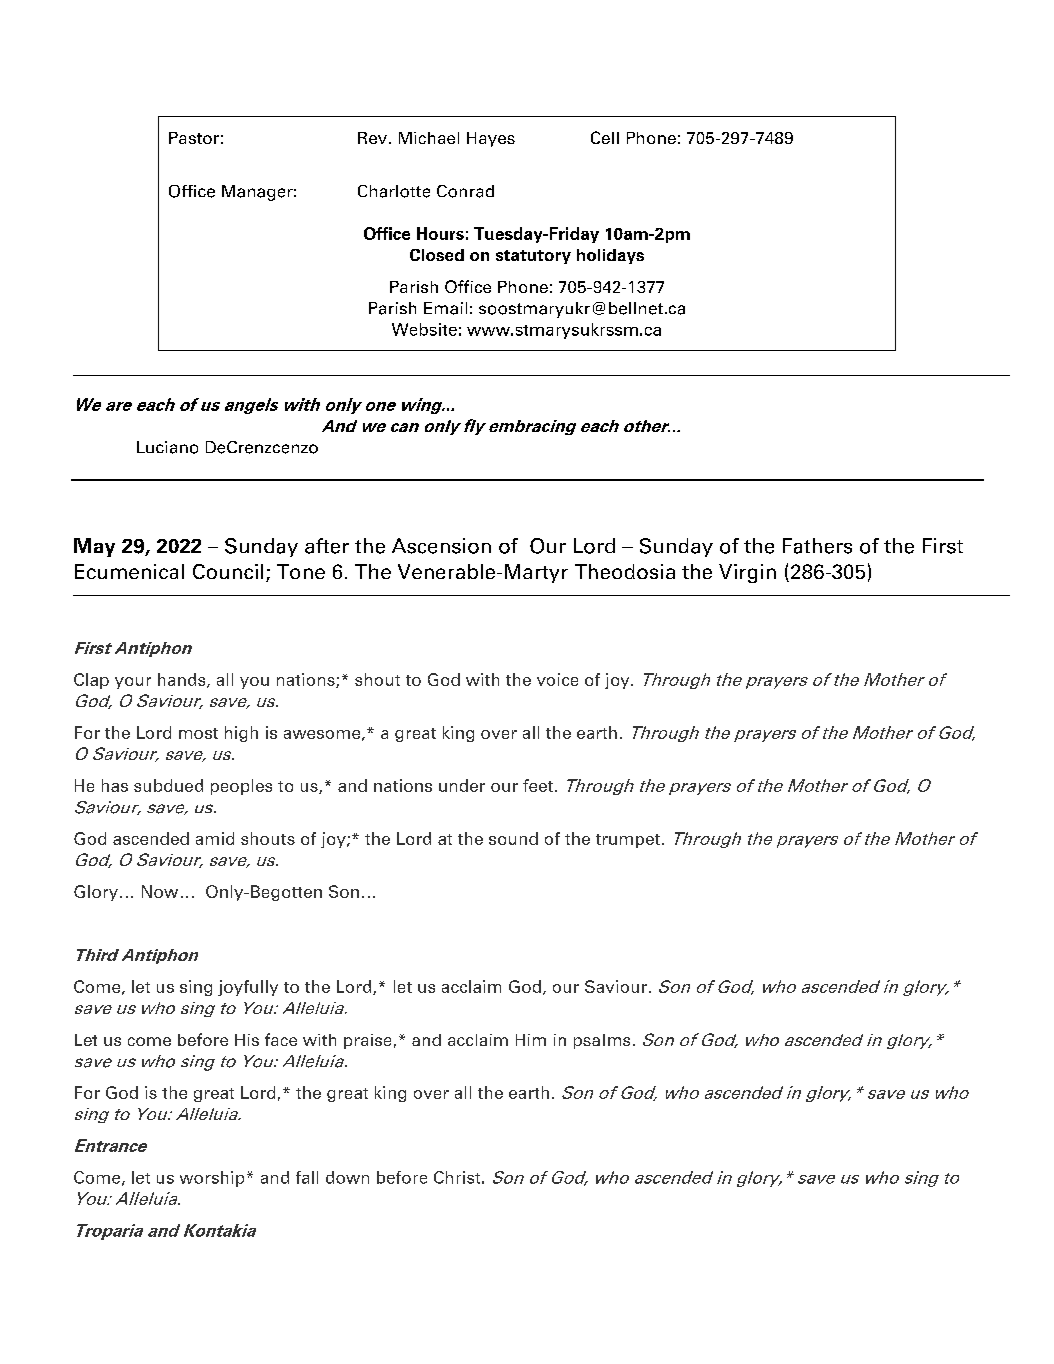 This document has height=1364, width=1054. Describe the element at coordinates (167, 447) in the document. I see `Luciano` at that location.
